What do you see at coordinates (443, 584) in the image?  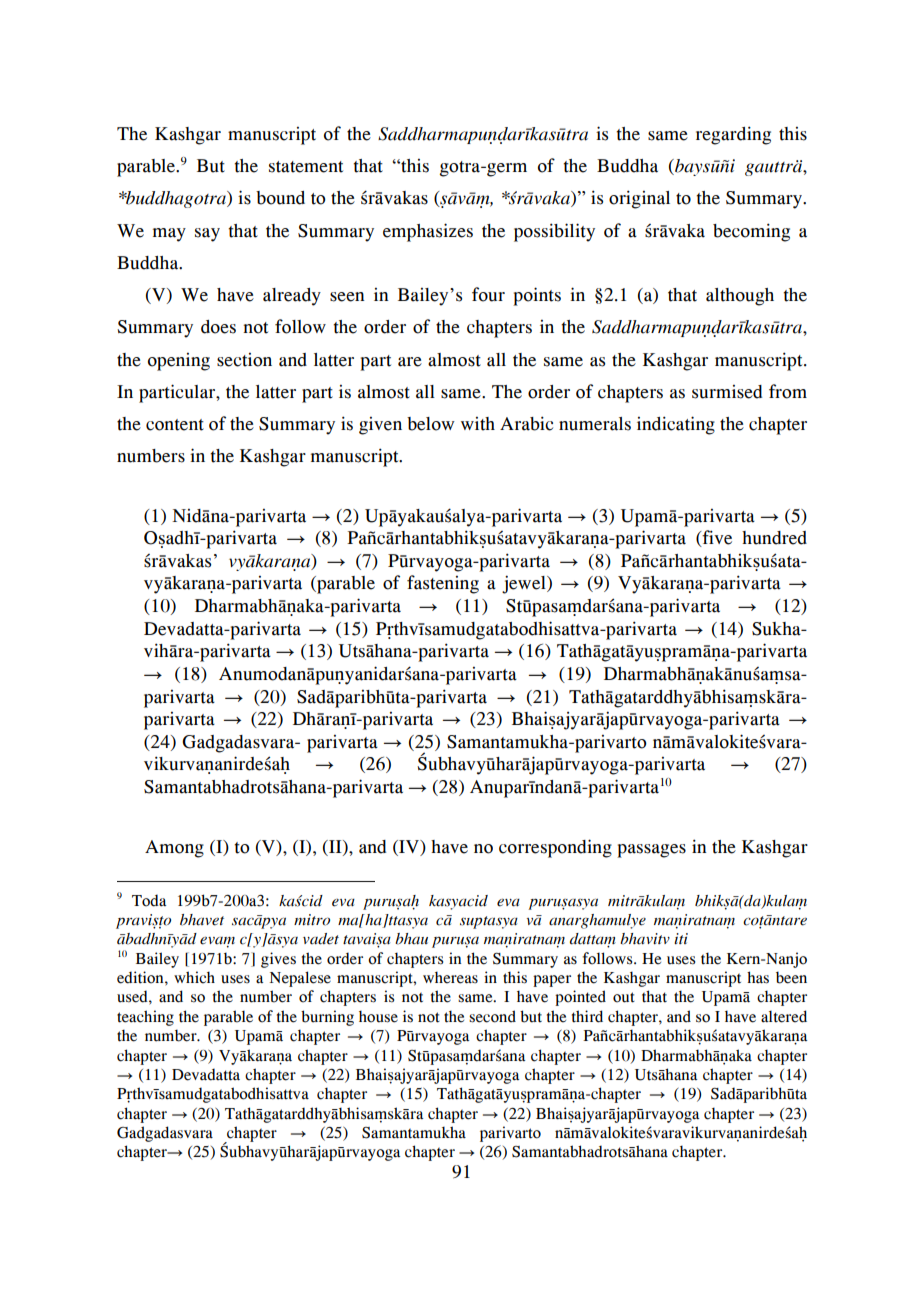 I see `fastening` at bounding box center [443, 584].
